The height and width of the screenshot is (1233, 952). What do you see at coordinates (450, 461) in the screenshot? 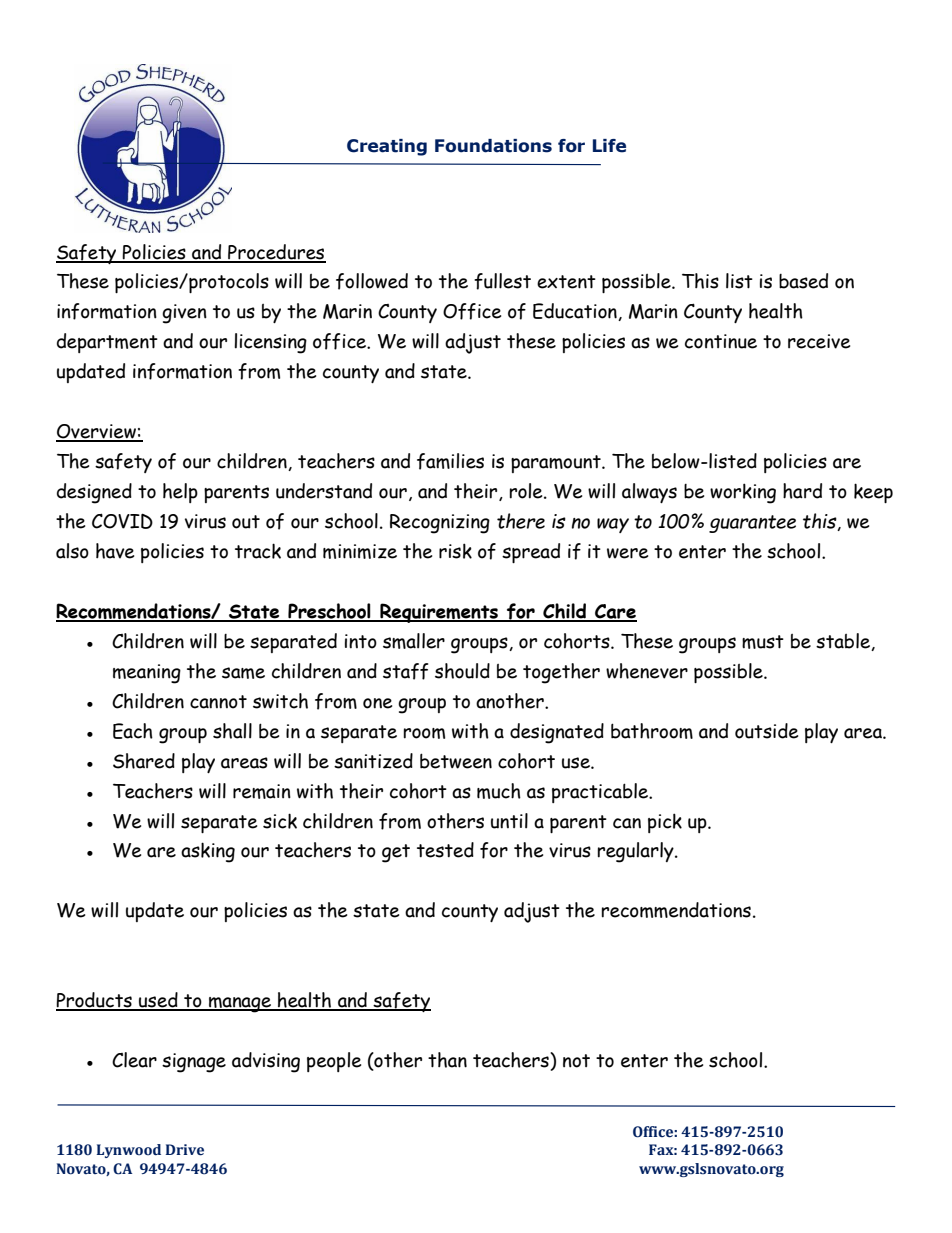
I see `families` at bounding box center [450, 461].
